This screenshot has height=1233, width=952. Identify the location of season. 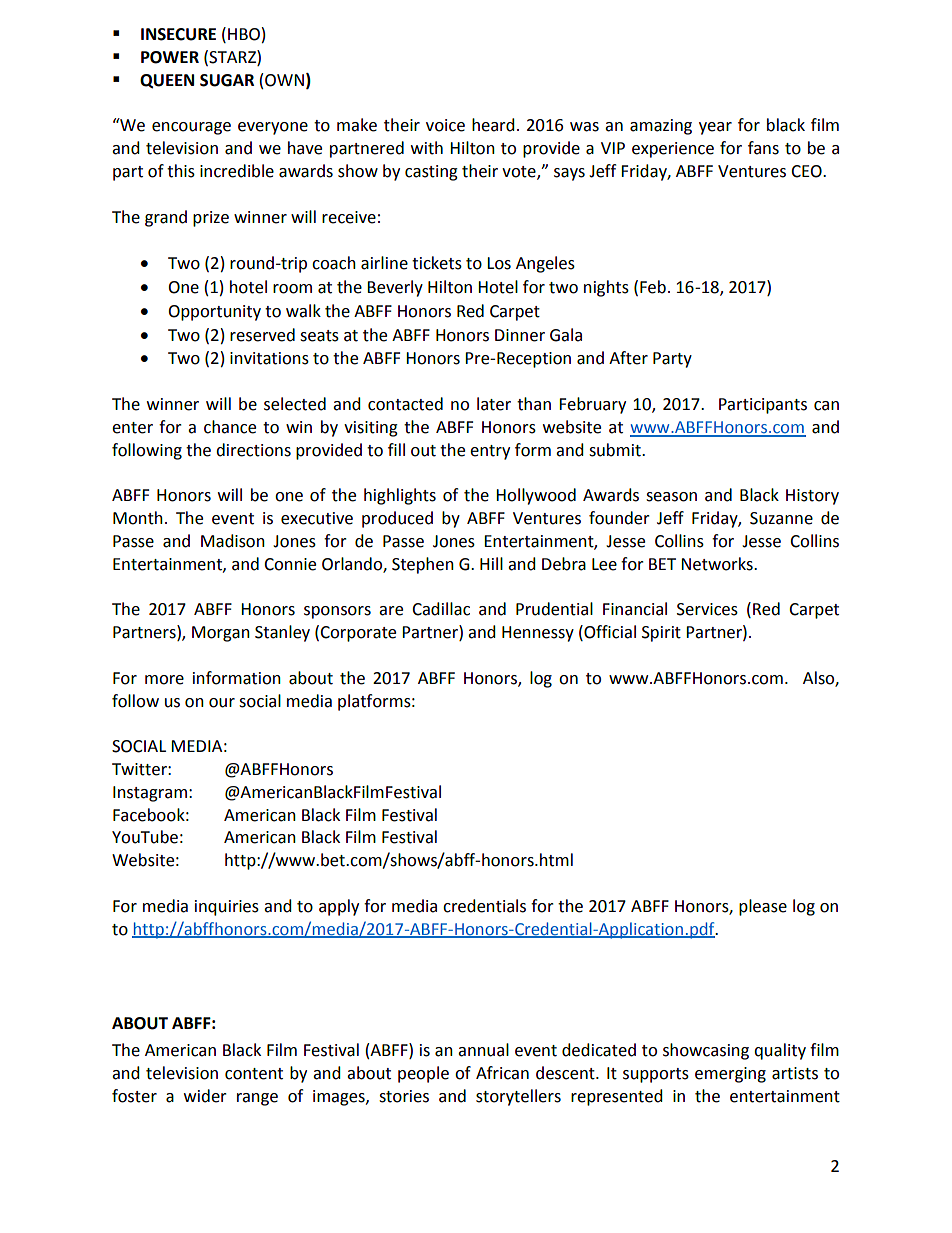
(671, 497).
